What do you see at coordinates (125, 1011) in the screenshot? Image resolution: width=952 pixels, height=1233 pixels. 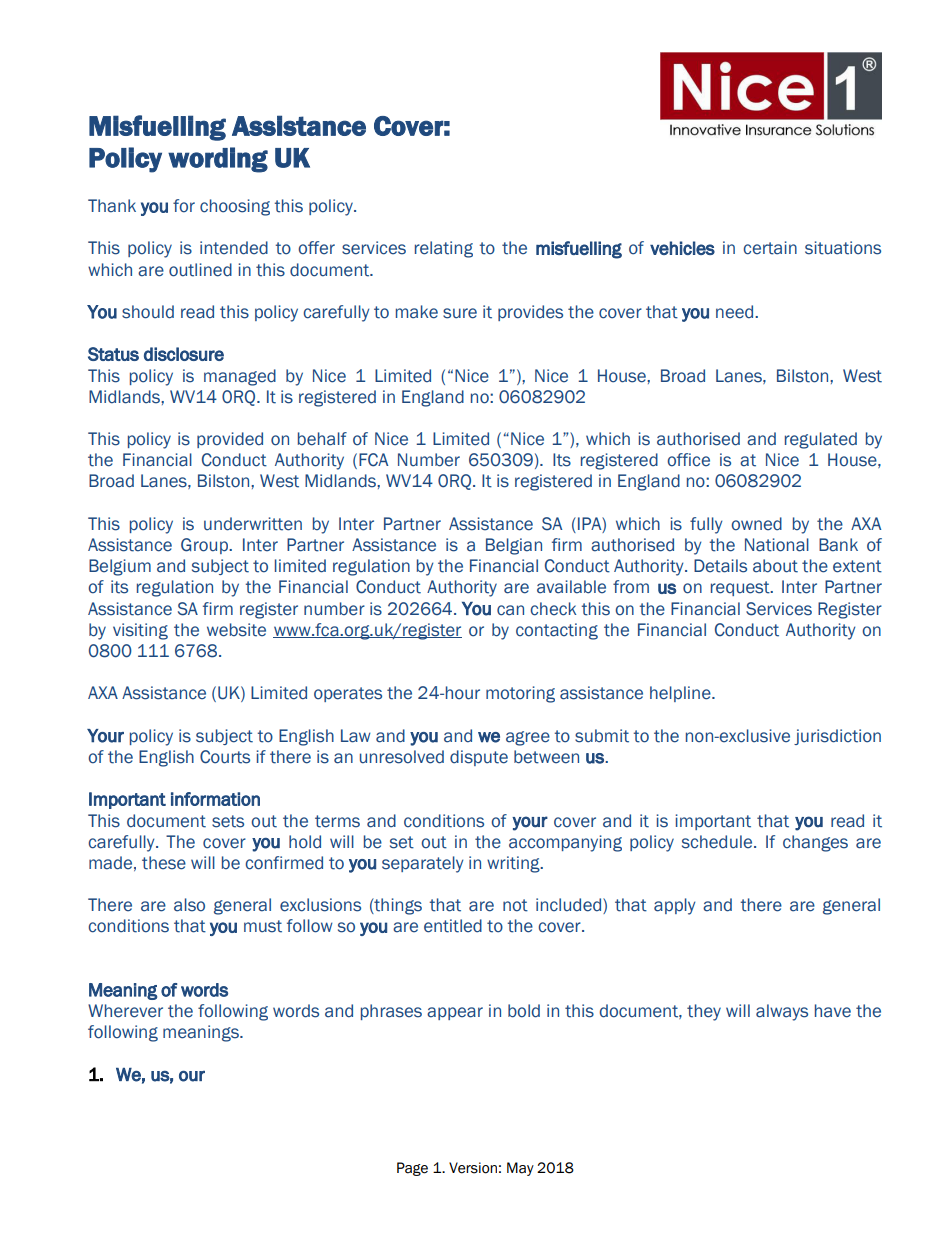 I see `Wherever` at bounding box center [125, 1011].
